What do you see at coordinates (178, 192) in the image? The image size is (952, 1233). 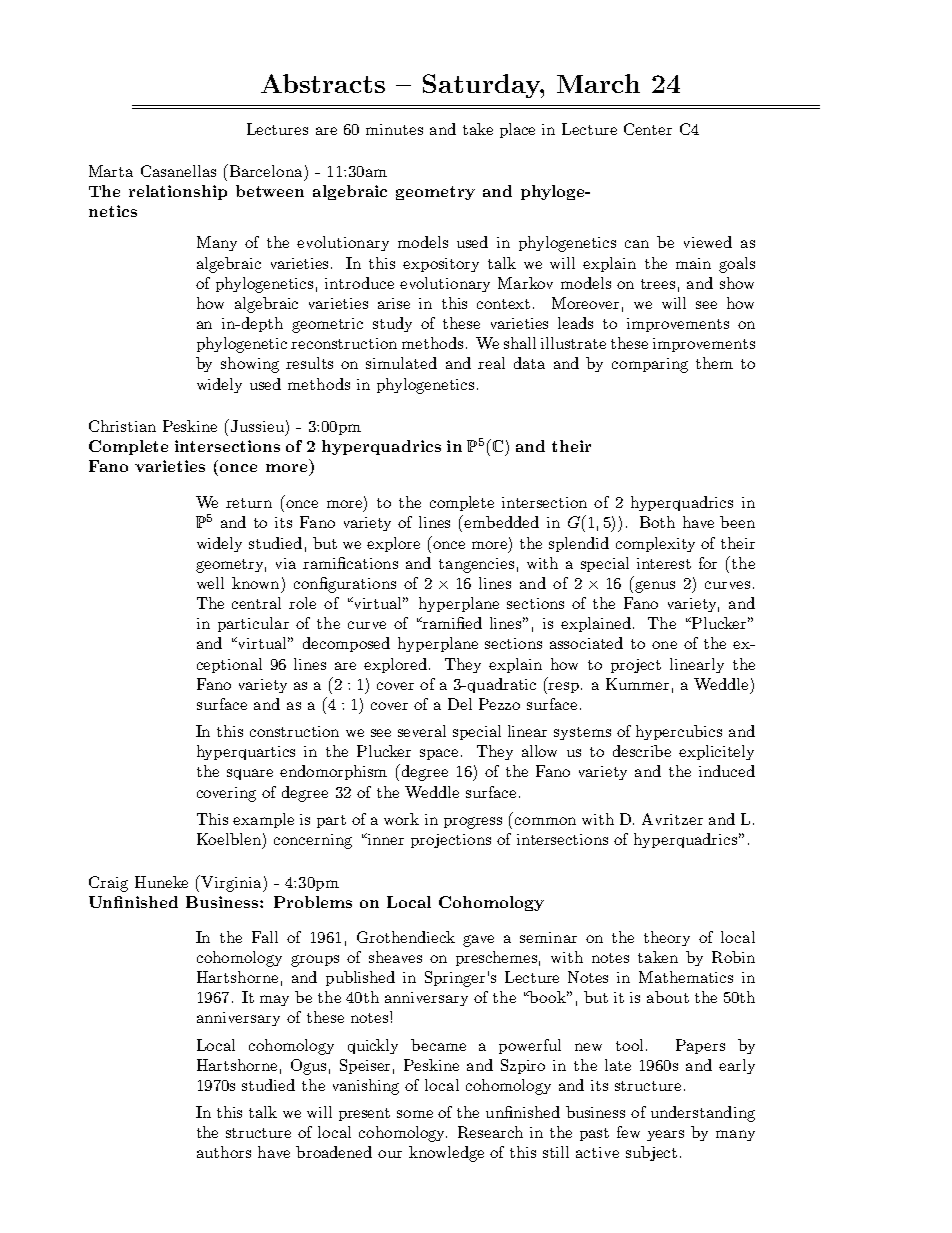 I see `relationship` at bounding box center [178, 192].
